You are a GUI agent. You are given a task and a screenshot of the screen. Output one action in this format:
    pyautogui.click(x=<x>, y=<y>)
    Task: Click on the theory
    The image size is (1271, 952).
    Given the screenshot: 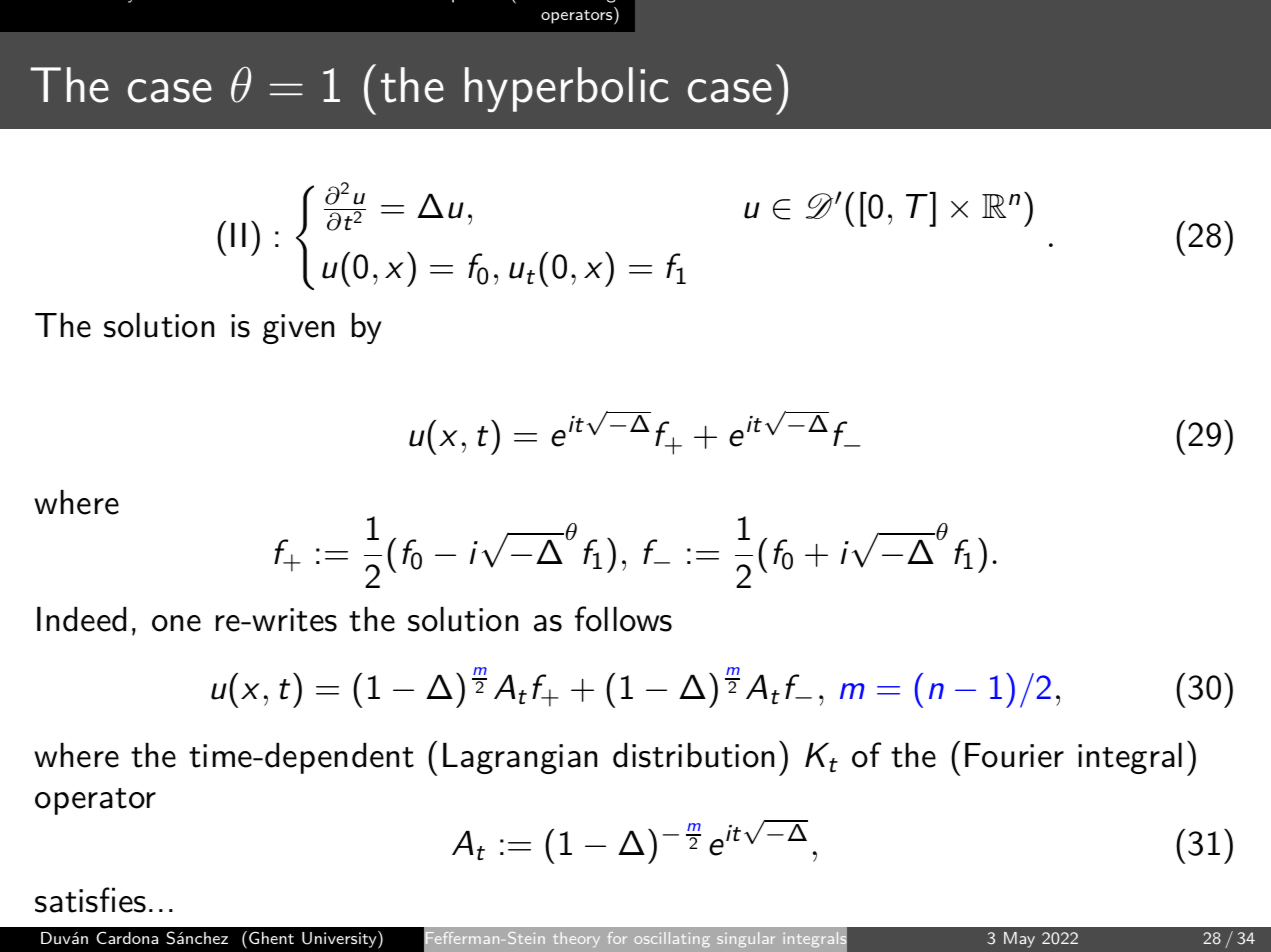 What is the action you would take?
    pyautogui.click(x=576, y=939)
